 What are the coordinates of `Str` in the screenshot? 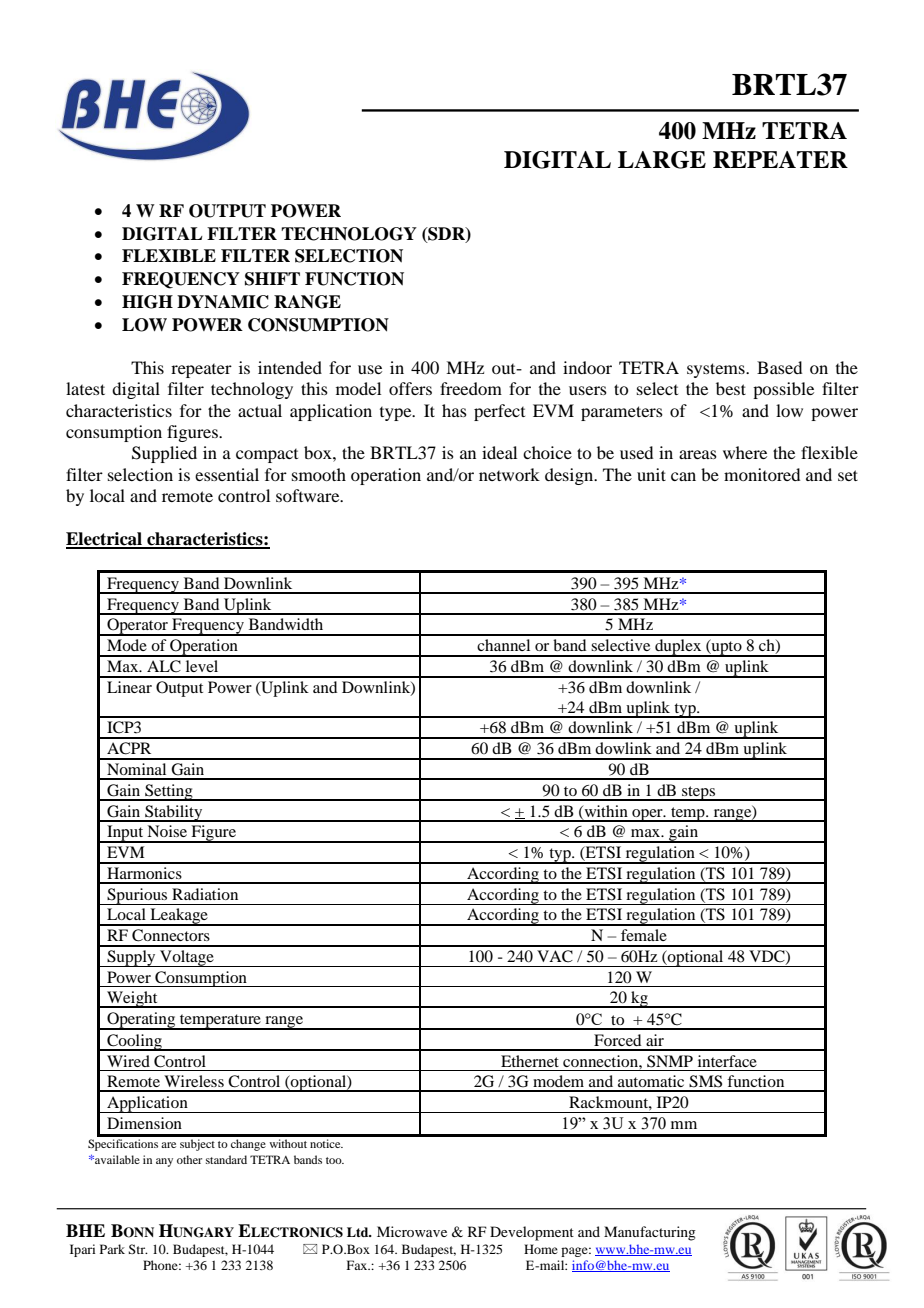 It's located at (137, 1249).
